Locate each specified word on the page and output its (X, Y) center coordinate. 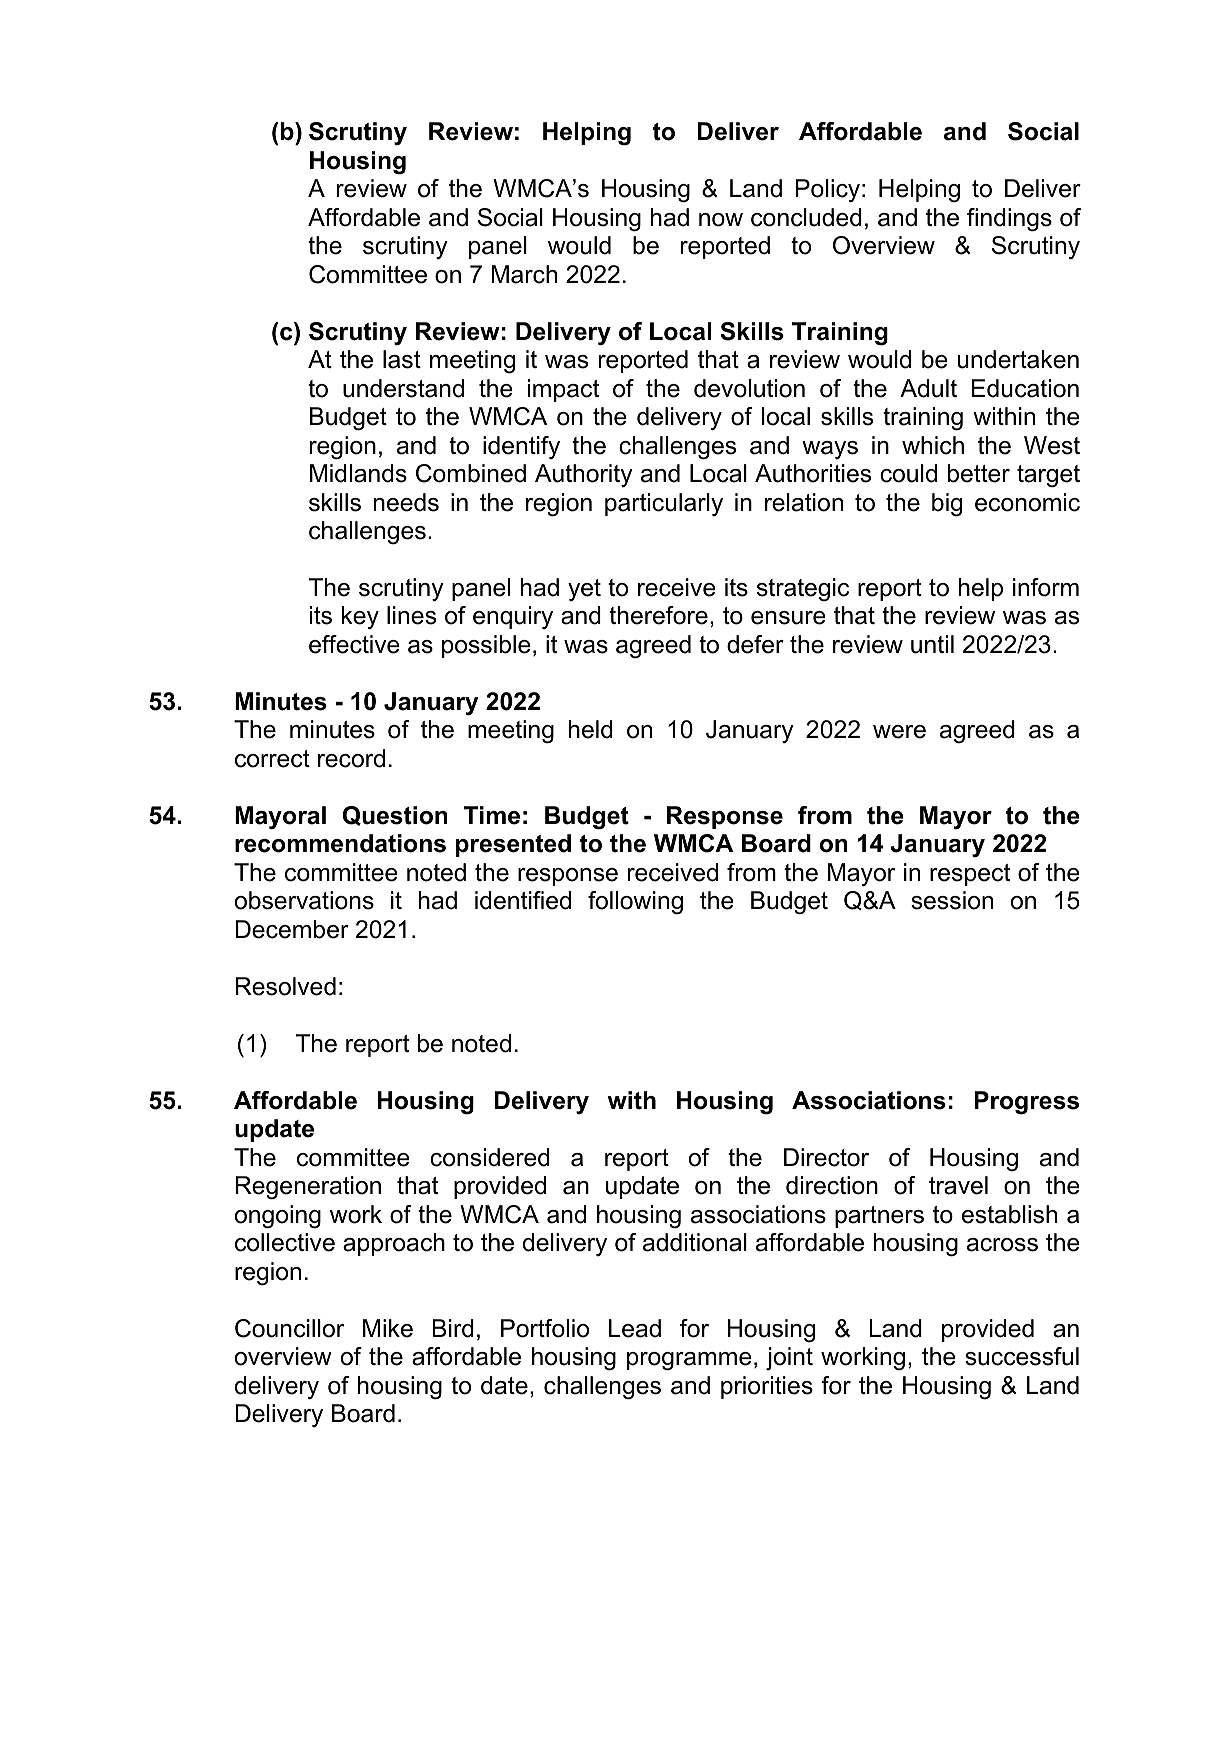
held (591, 729)
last (402, 359)
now (721, 220)
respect (970, 875)
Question (395, 816)
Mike (388, 1328)
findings (1009, 220)
